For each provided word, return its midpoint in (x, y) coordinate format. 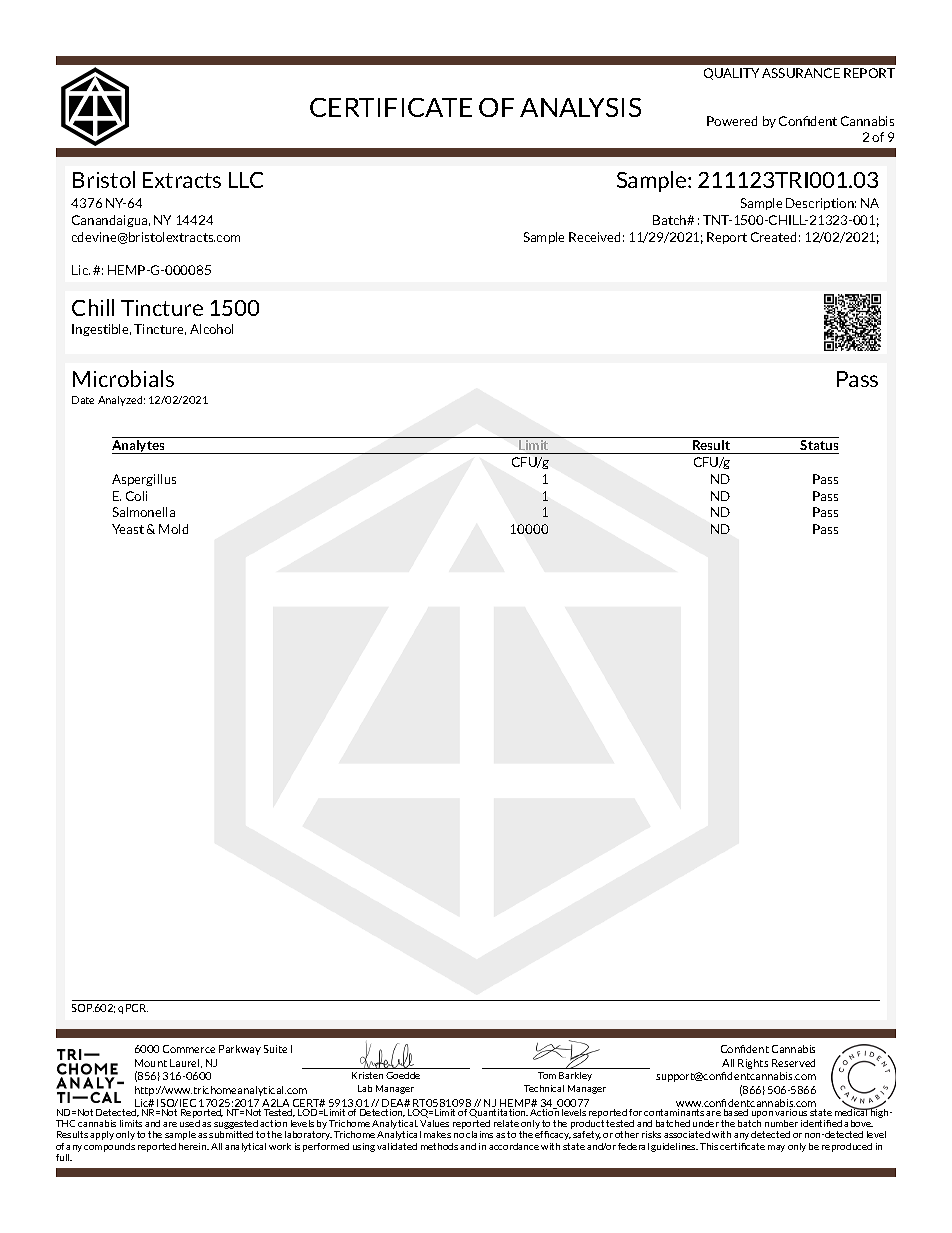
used (190, 1123)
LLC (246, 180)
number (781, 1123)
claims (479, 1134)
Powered (732, 121)
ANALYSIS (580, 107)
